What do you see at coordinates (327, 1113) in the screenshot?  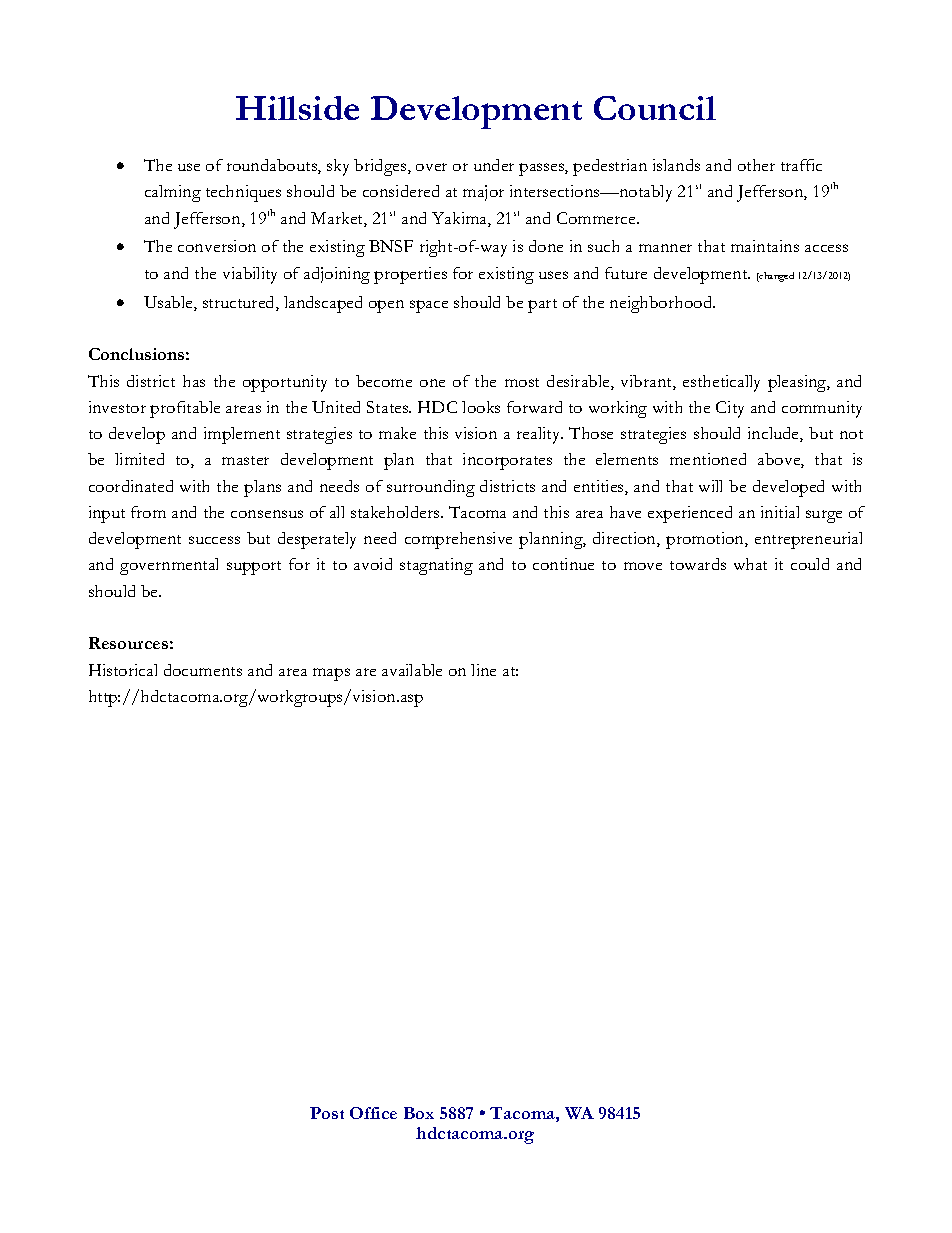 I see `Post` at bounding box center [327, 1113].
